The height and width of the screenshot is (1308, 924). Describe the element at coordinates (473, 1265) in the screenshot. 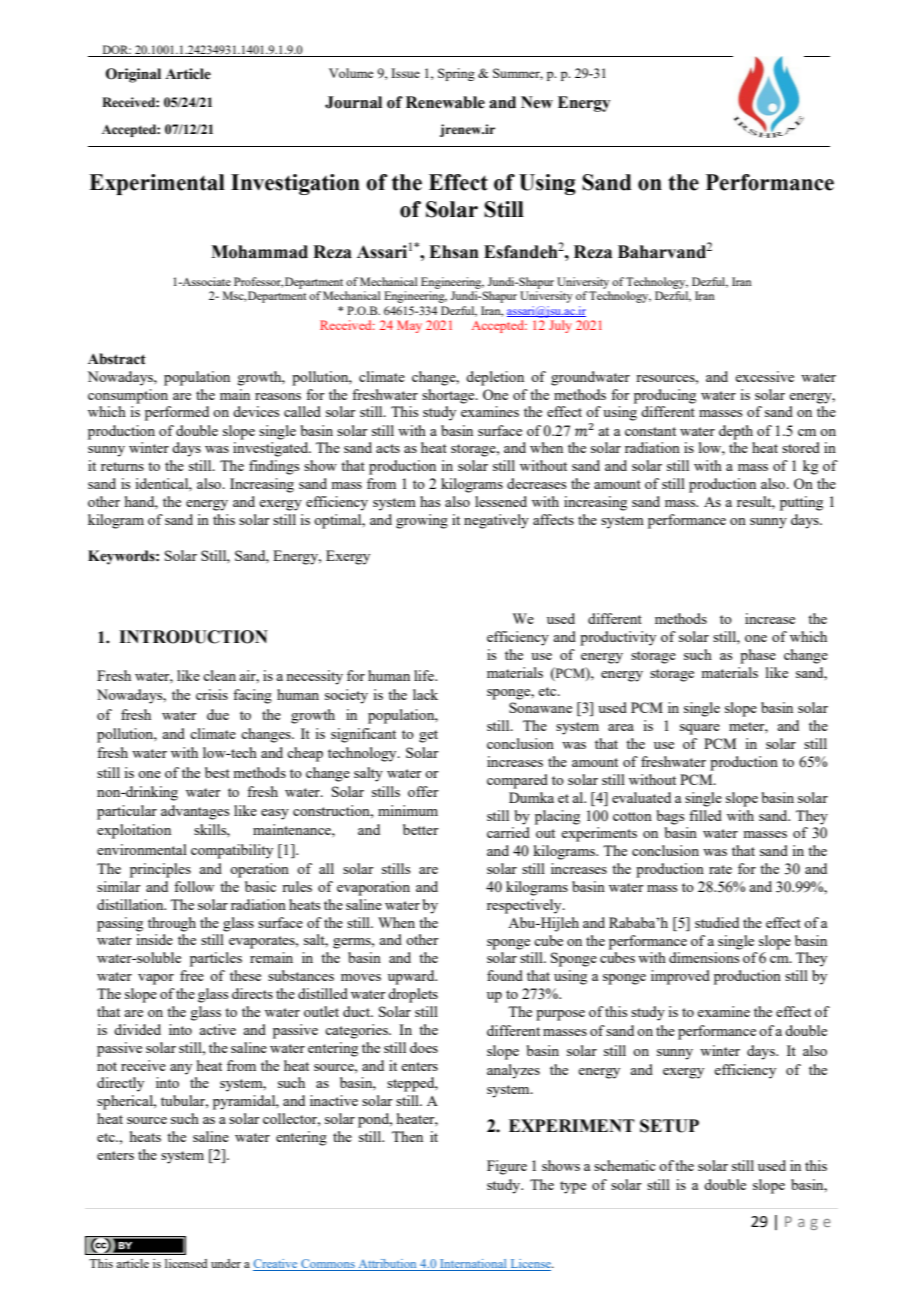

I see `International` at that location.
